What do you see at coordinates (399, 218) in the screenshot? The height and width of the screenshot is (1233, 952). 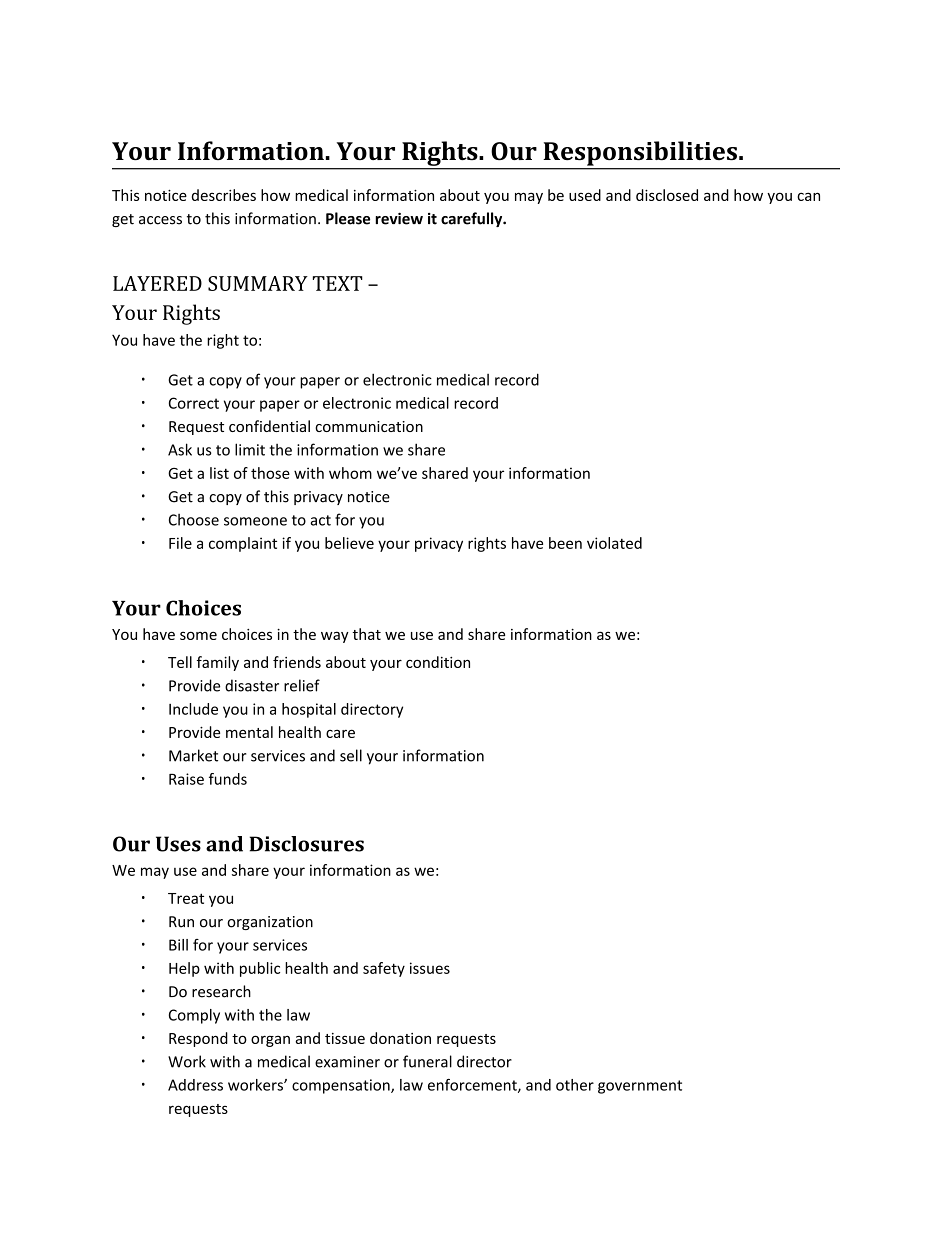 I see `review` at bounding box center [399, 218].
